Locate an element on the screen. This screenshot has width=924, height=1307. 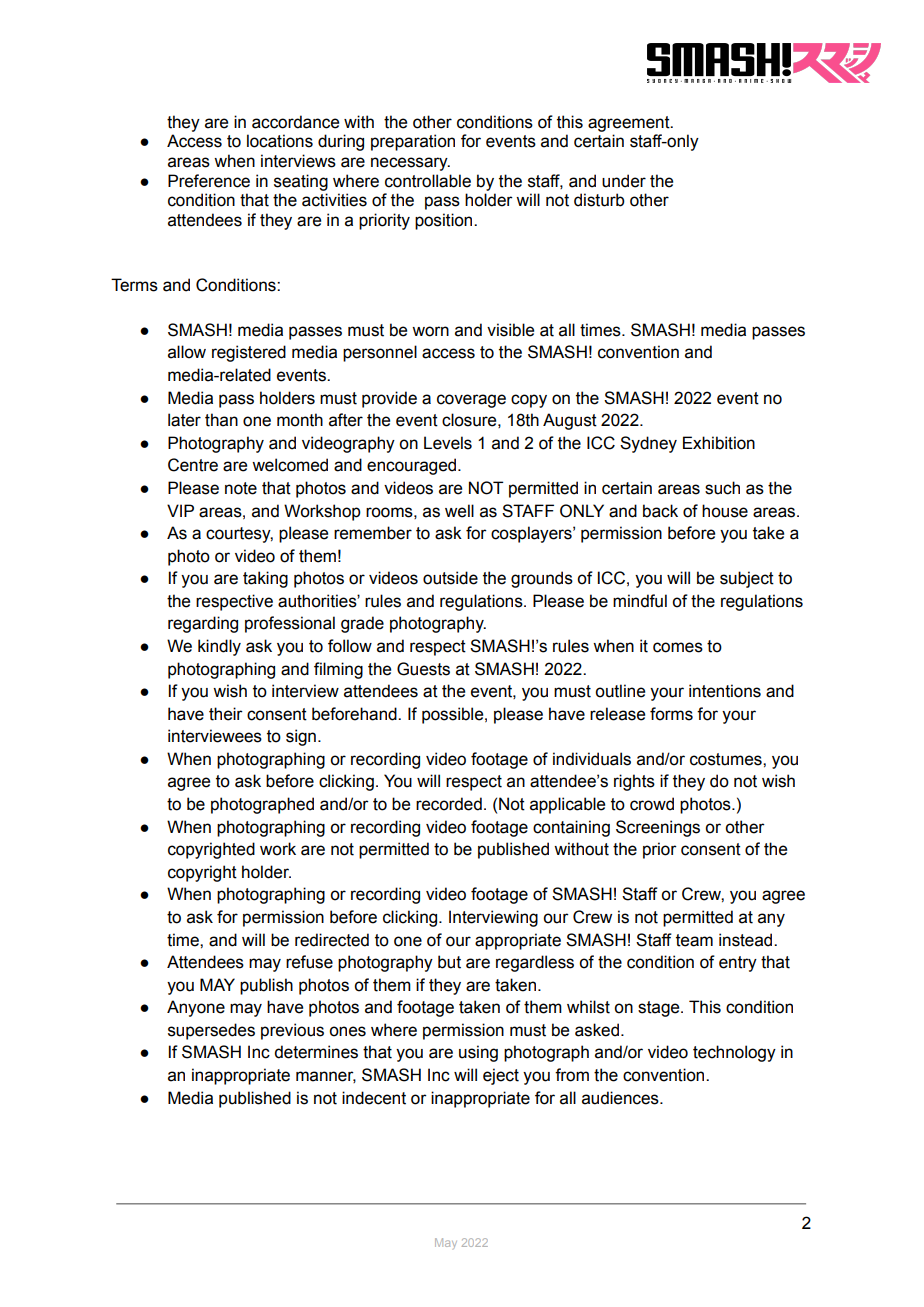
recorded is located at coordinates (449, 804).
